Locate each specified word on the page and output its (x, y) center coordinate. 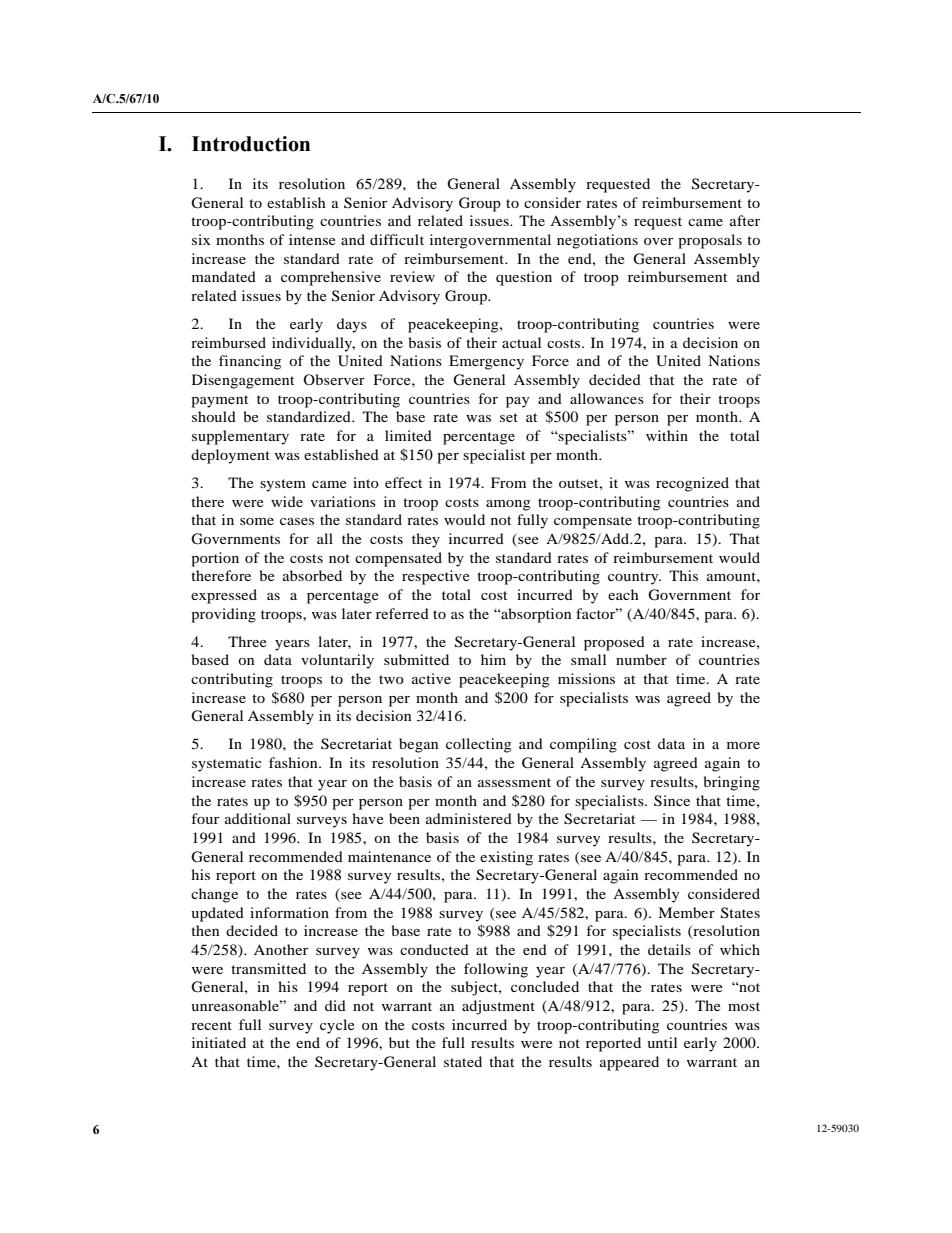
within (667, 435)
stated (463, 1061)
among (508, 505)
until (662, 1042)
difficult (397, 239)
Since (672, 801)
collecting (478, 745)
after (745, 220)
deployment (230, 456)
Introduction (251, 144)
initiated (219, 1042)
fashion (294, 762)
